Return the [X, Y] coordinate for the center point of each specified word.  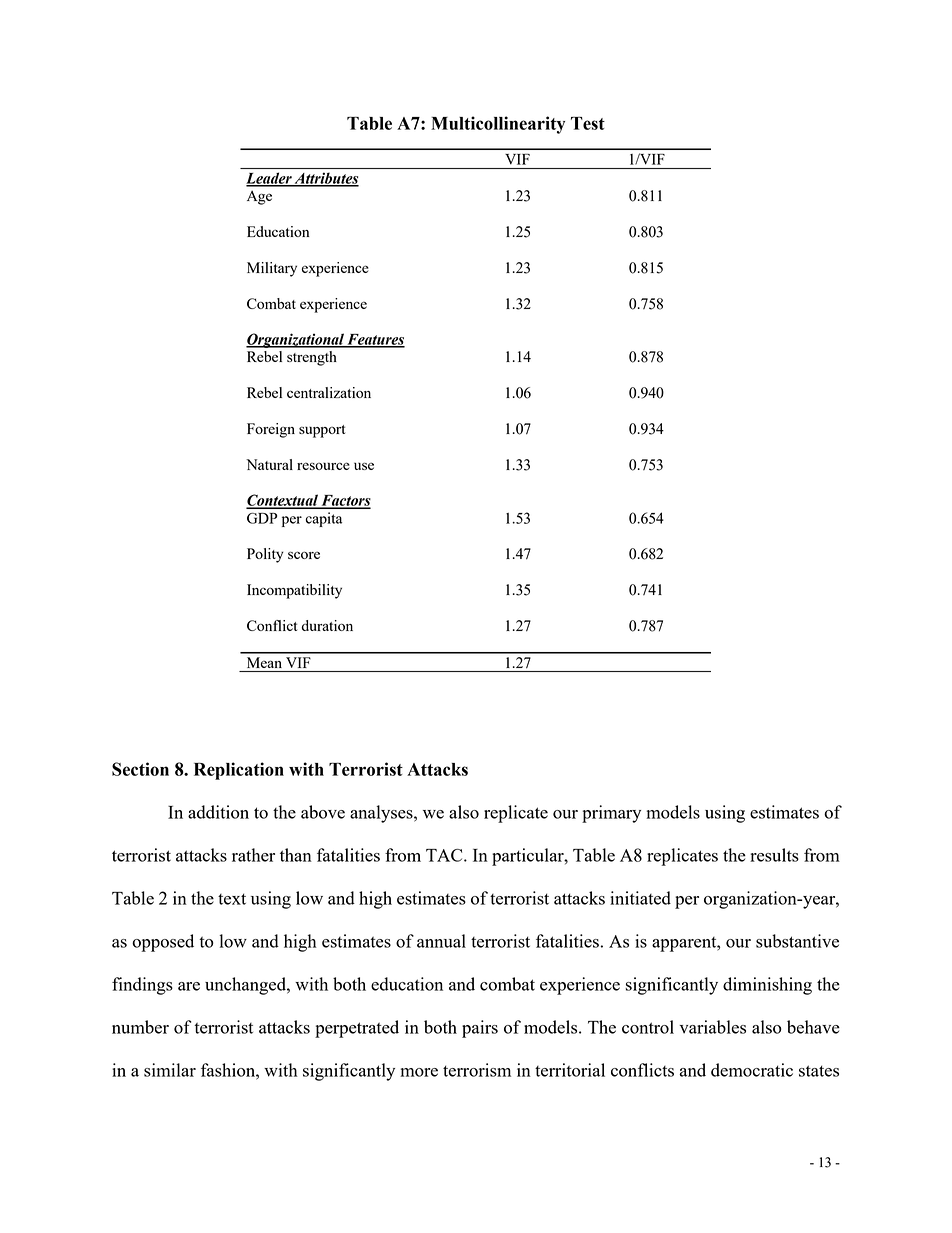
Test [588, 123]
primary [611, 814]
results [774, 855]
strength [312, 358]
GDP [262, 518]
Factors [345, 501]
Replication [239, 771]
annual [441, 941]
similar [170, 1070]
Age [259, 197]
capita [324, 519]
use [364, 466]
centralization [329, 392]
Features [375, 340]
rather [253, 855]
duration [327, 625]
